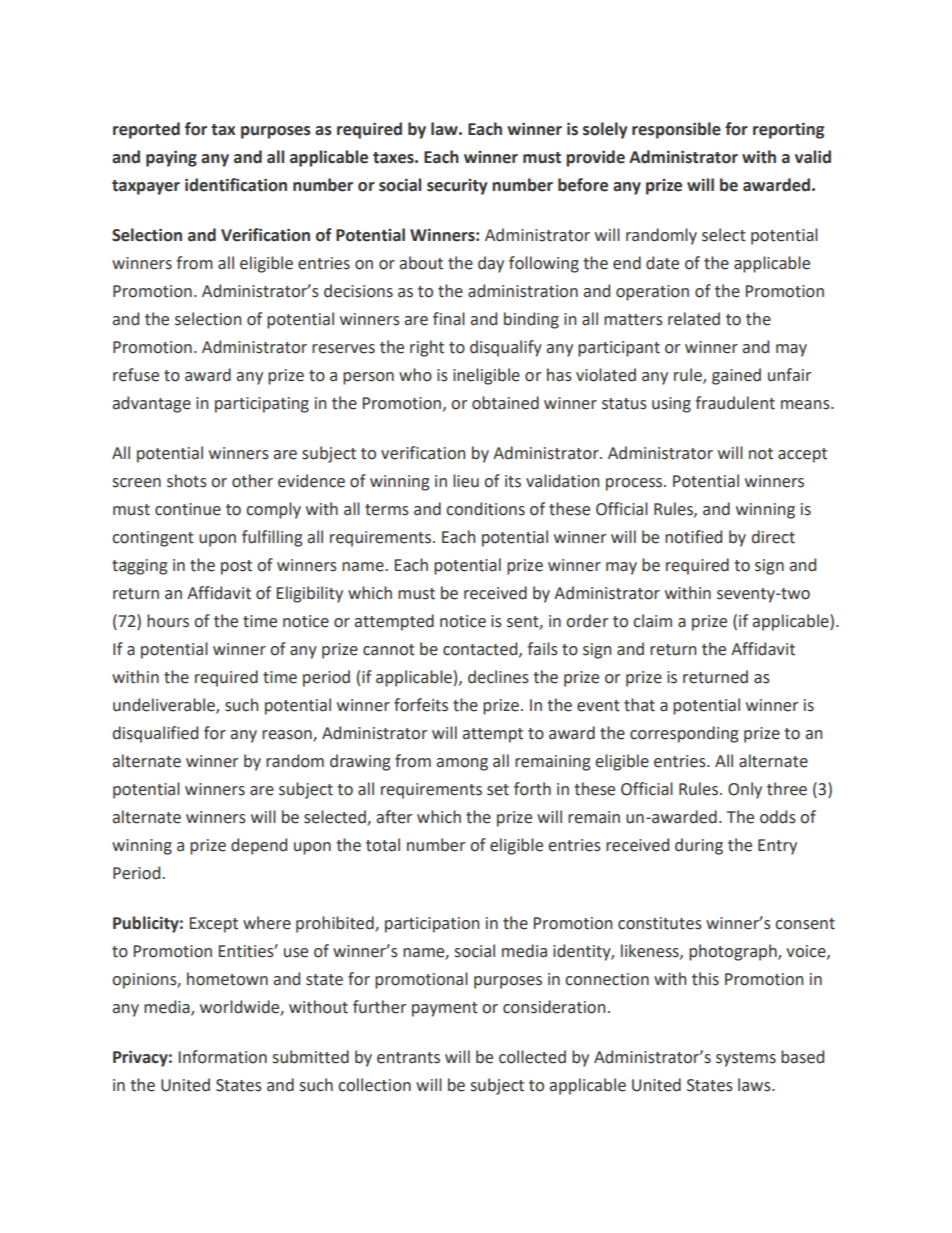 The width and height of the image is (952, 1233). I want to click on among, so click(462, 764).
